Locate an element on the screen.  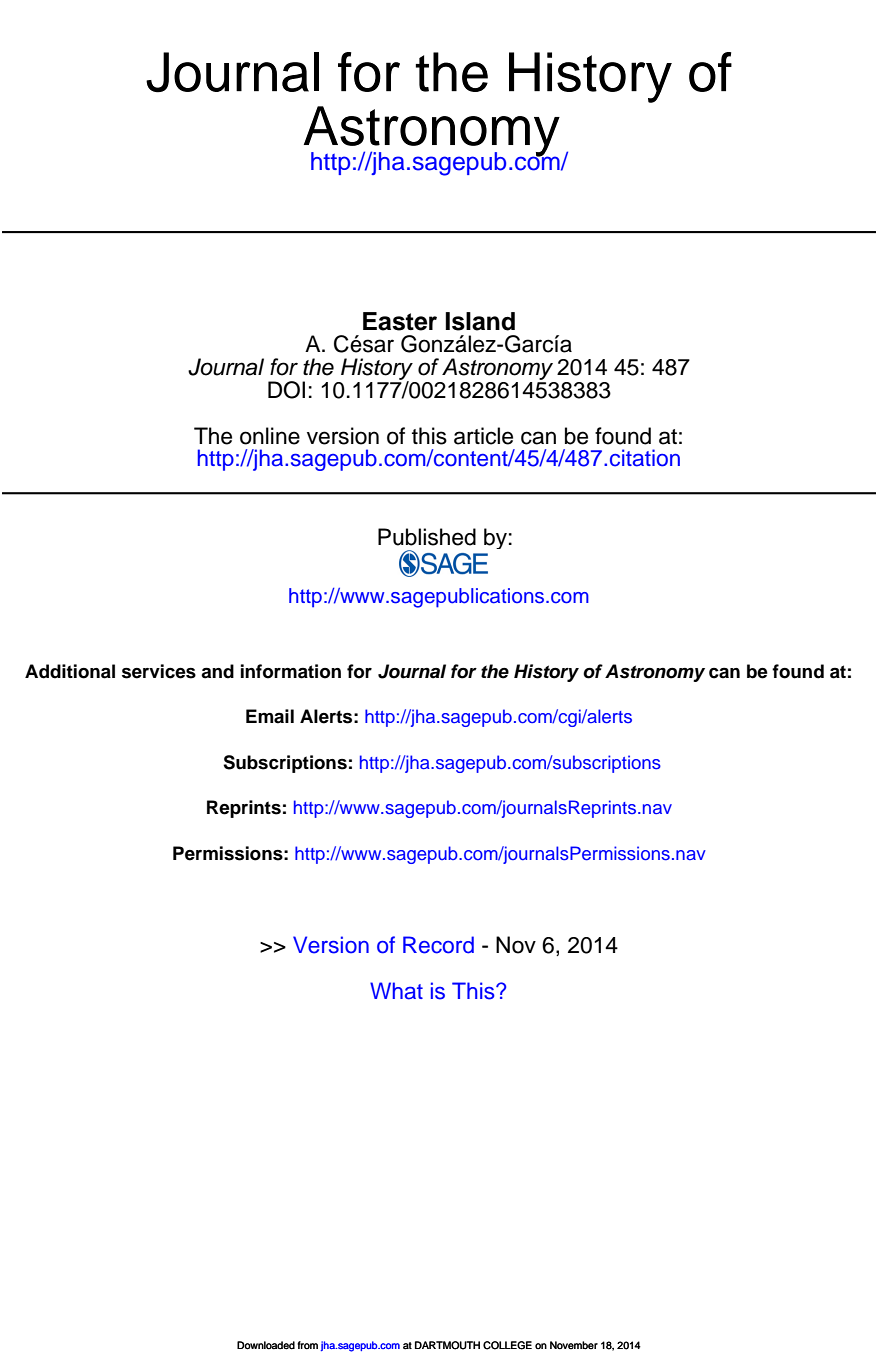
from is located at coordinates (307, 1345).
